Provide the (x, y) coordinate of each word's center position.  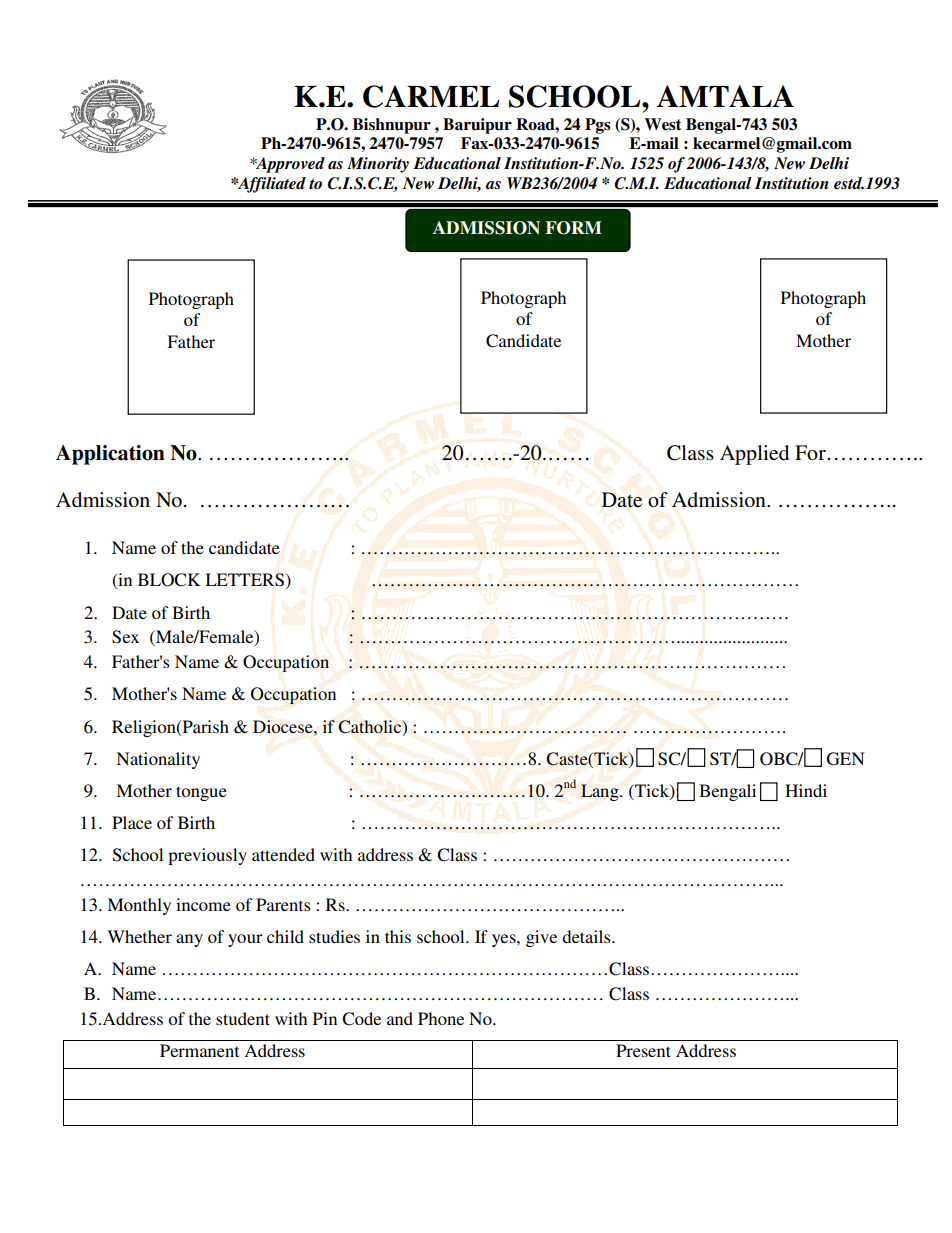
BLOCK (169, 580)
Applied (754, 455)
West (663, 124)
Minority (378, 165)
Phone (441, 1018)
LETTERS (244, 580)
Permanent (199, 1050)
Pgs (598, 126)
